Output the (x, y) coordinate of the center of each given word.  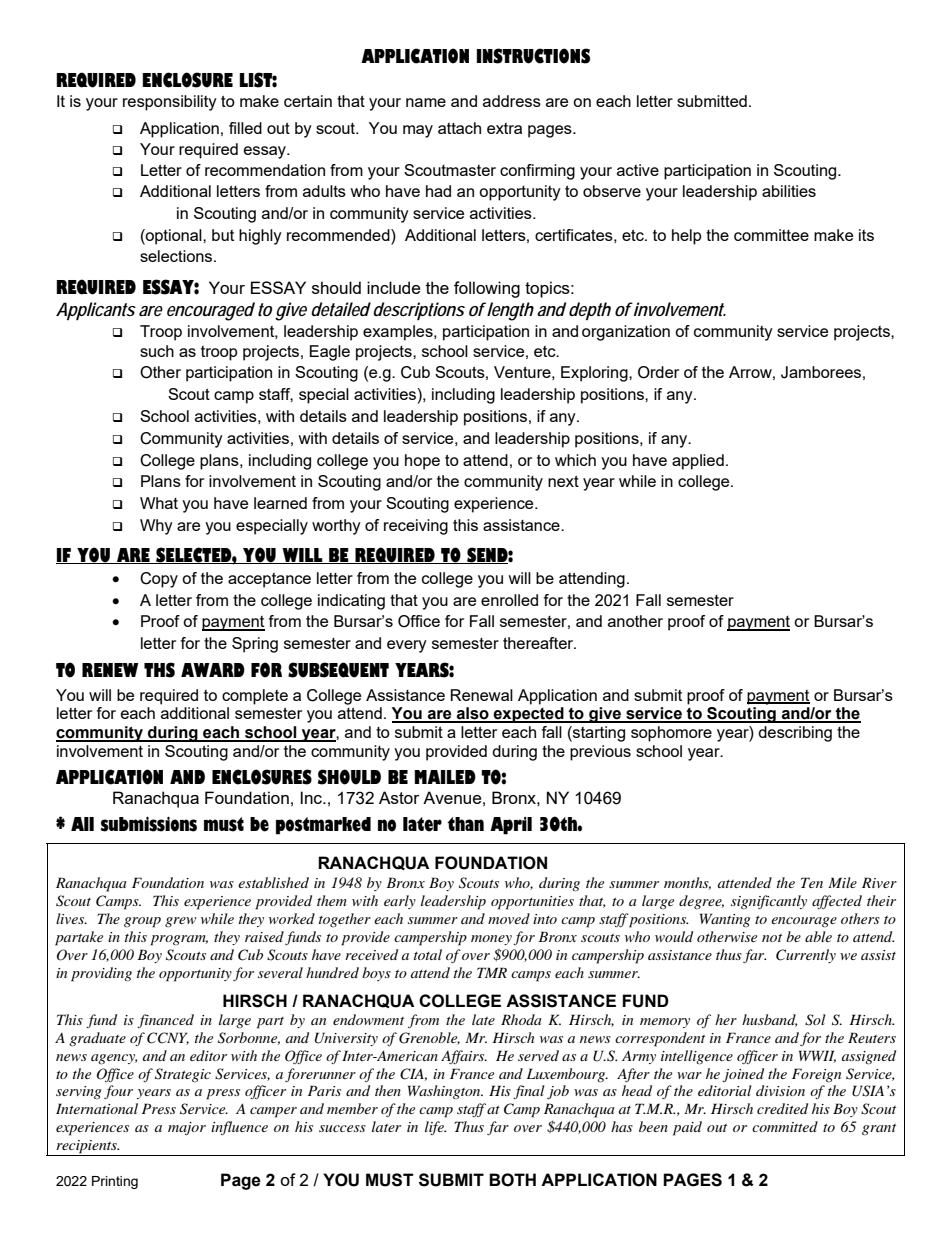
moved (509, 918)
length (510, 311)
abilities (789, 191)
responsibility (170, 103)
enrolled (509, 600)
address (512, 101)
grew (180, 922)
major (187, 1128)
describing (795, 734)
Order (658, 372)
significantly (769, 902)
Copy (159, 580)
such (157, 351)
